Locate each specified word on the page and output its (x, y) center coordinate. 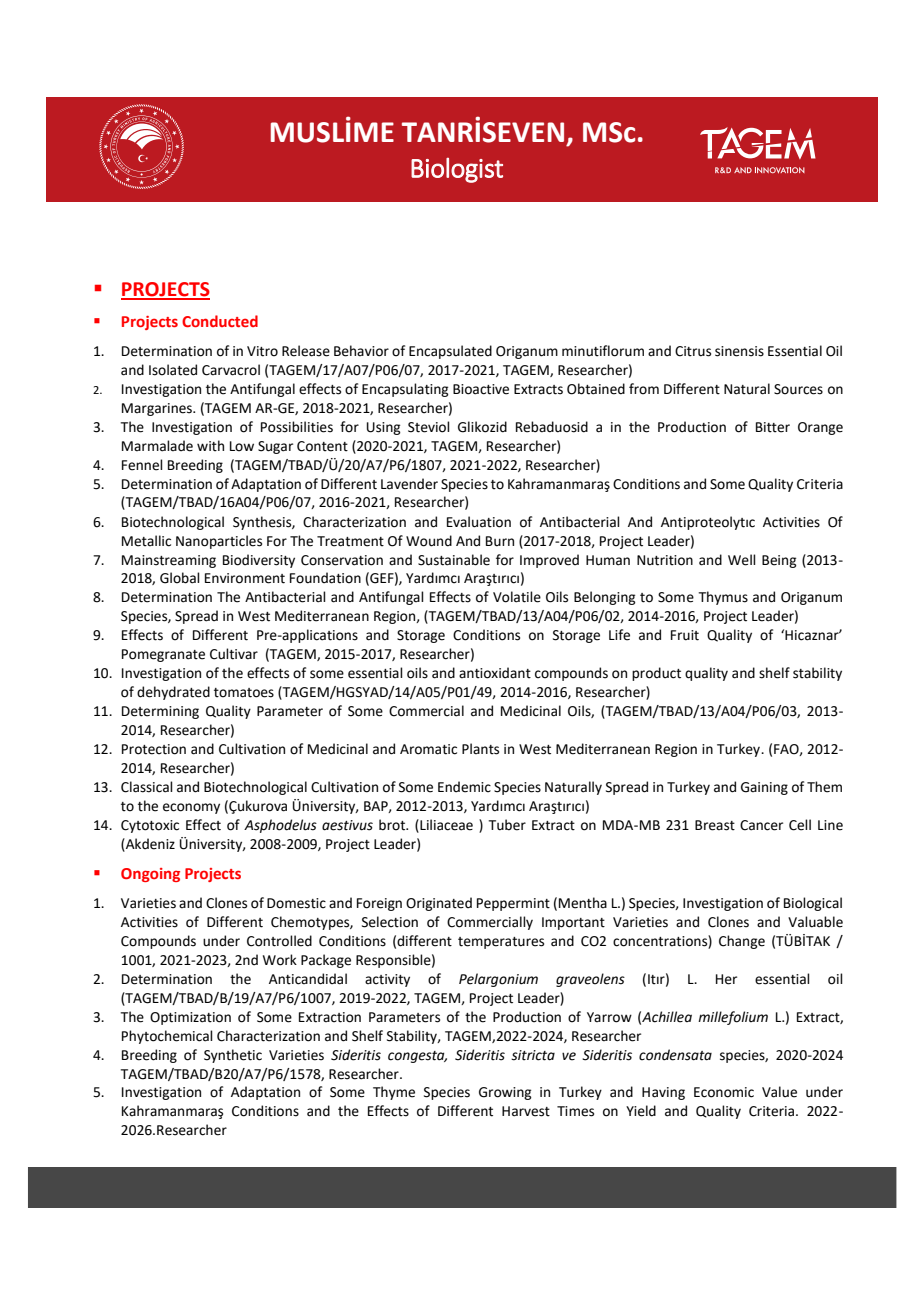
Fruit (685, 635)
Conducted (220, 321)
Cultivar (234, 654)
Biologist (457, 170)
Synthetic (233, 1056)
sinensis (739, 351)
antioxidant (495, 673)
